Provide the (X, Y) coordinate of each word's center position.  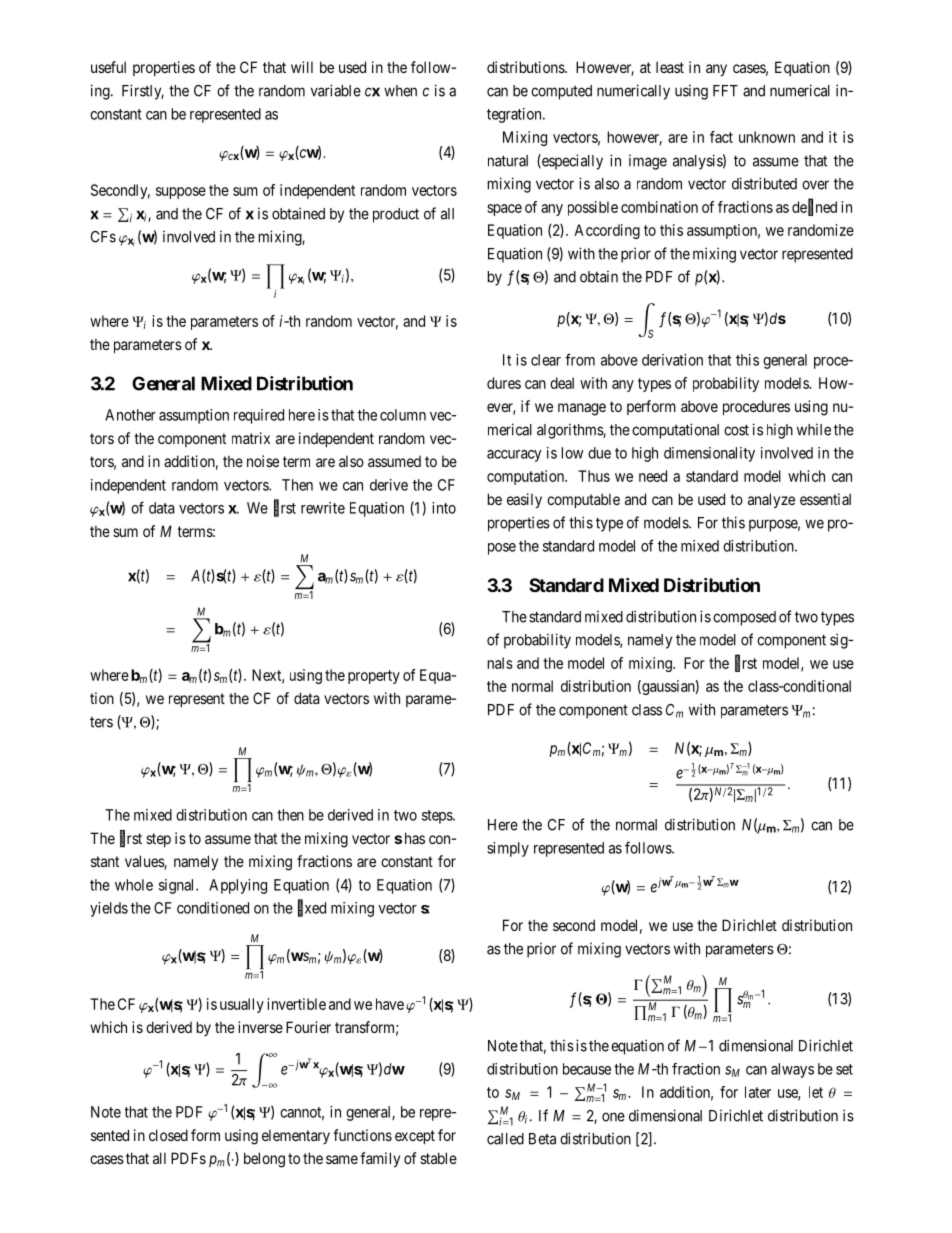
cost (736, 430)
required (259, 416)
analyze (771, 500)
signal (178, 886)
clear (546, 360)
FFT (725, 91)
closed (168, 1135)
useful (108, 67)
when (400, 91)
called (505, 1139)
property (374, 677)
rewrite (323, 508)
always (792, 1070)
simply (508, 849)
